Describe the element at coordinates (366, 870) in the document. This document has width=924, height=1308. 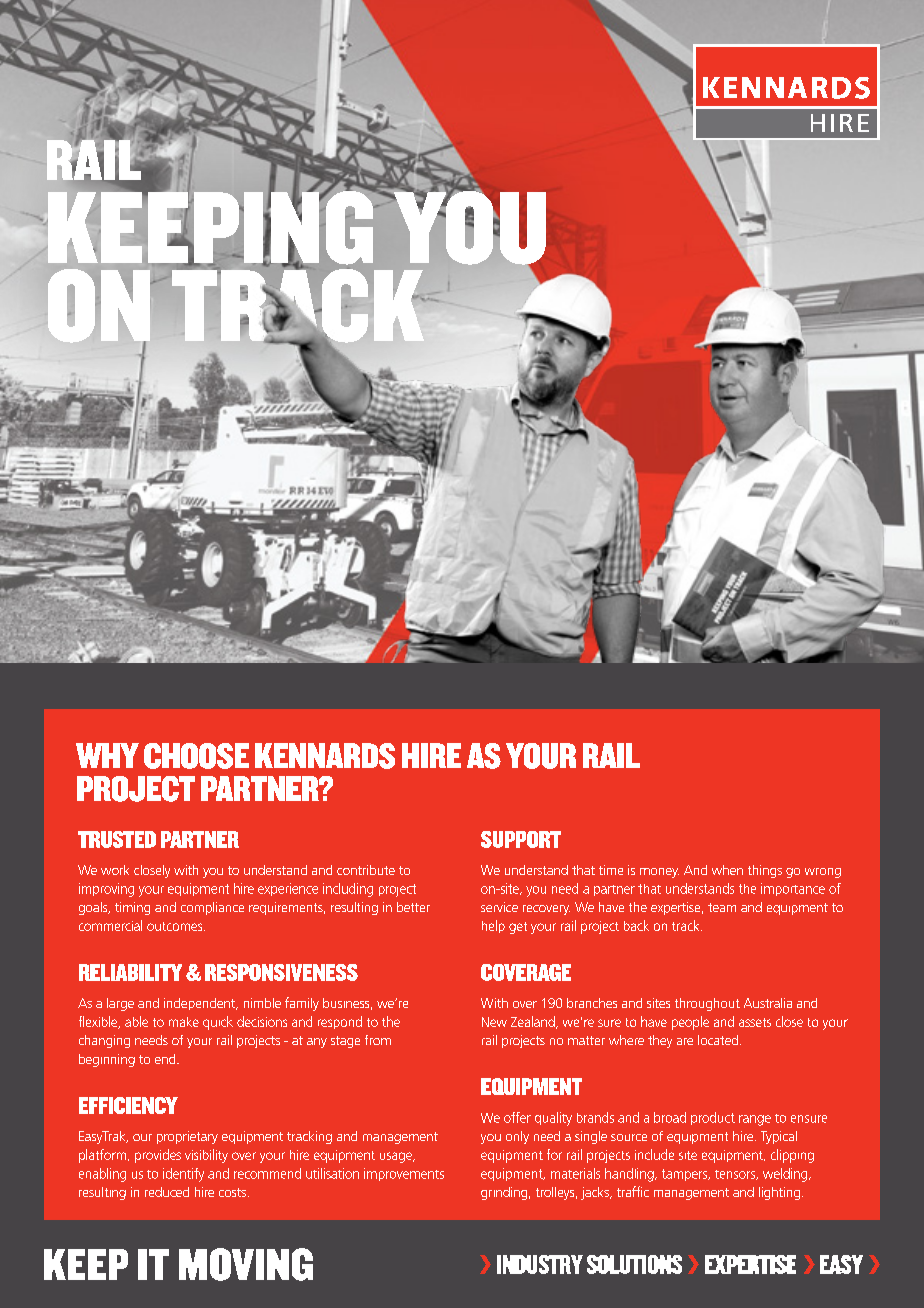
I see `contribute` at that location.
